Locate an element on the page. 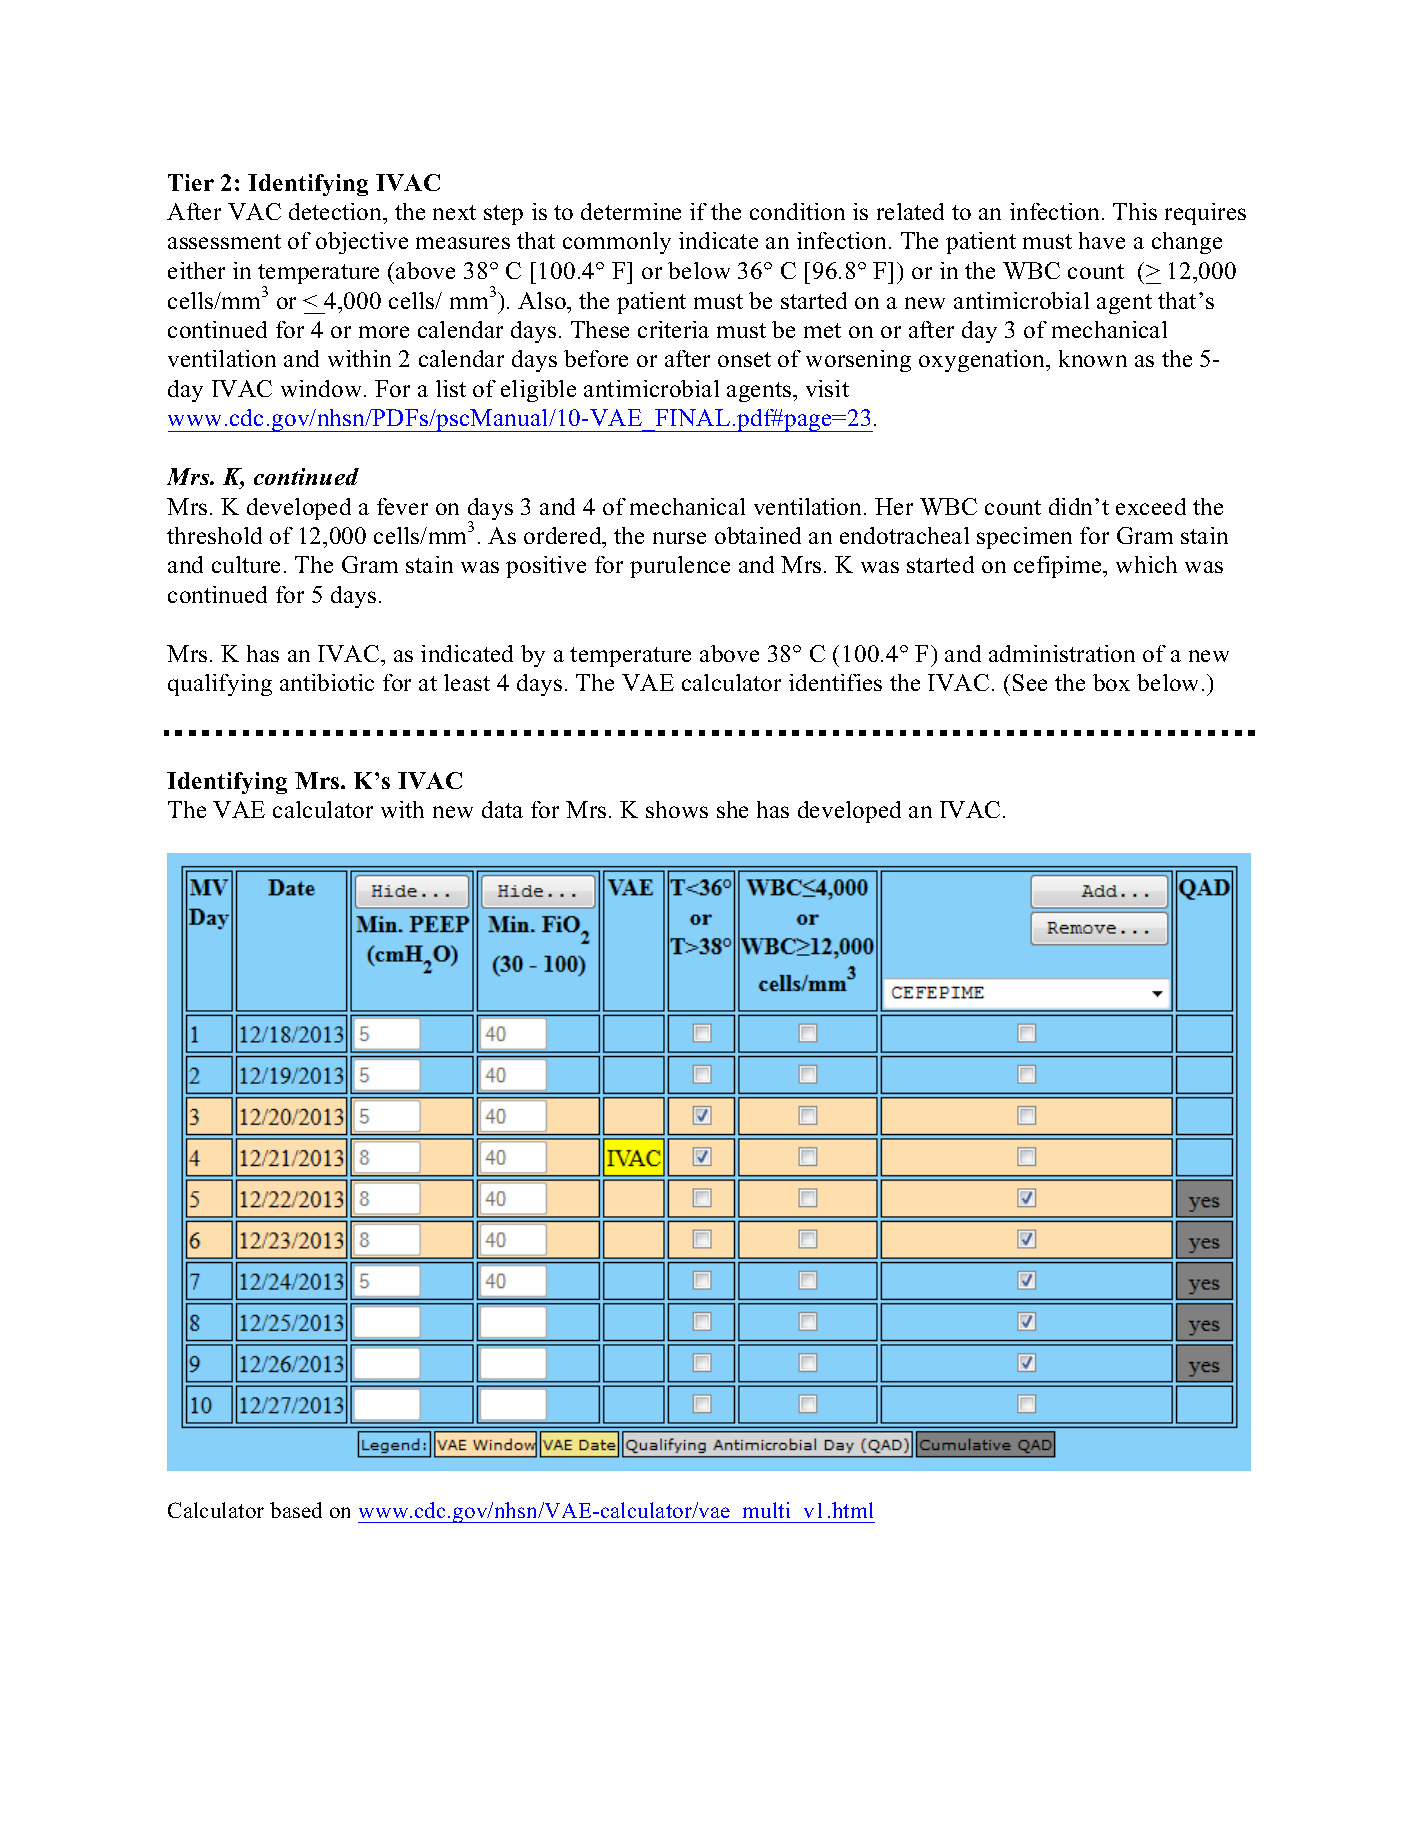  she is located at coordinates (732, 809).
